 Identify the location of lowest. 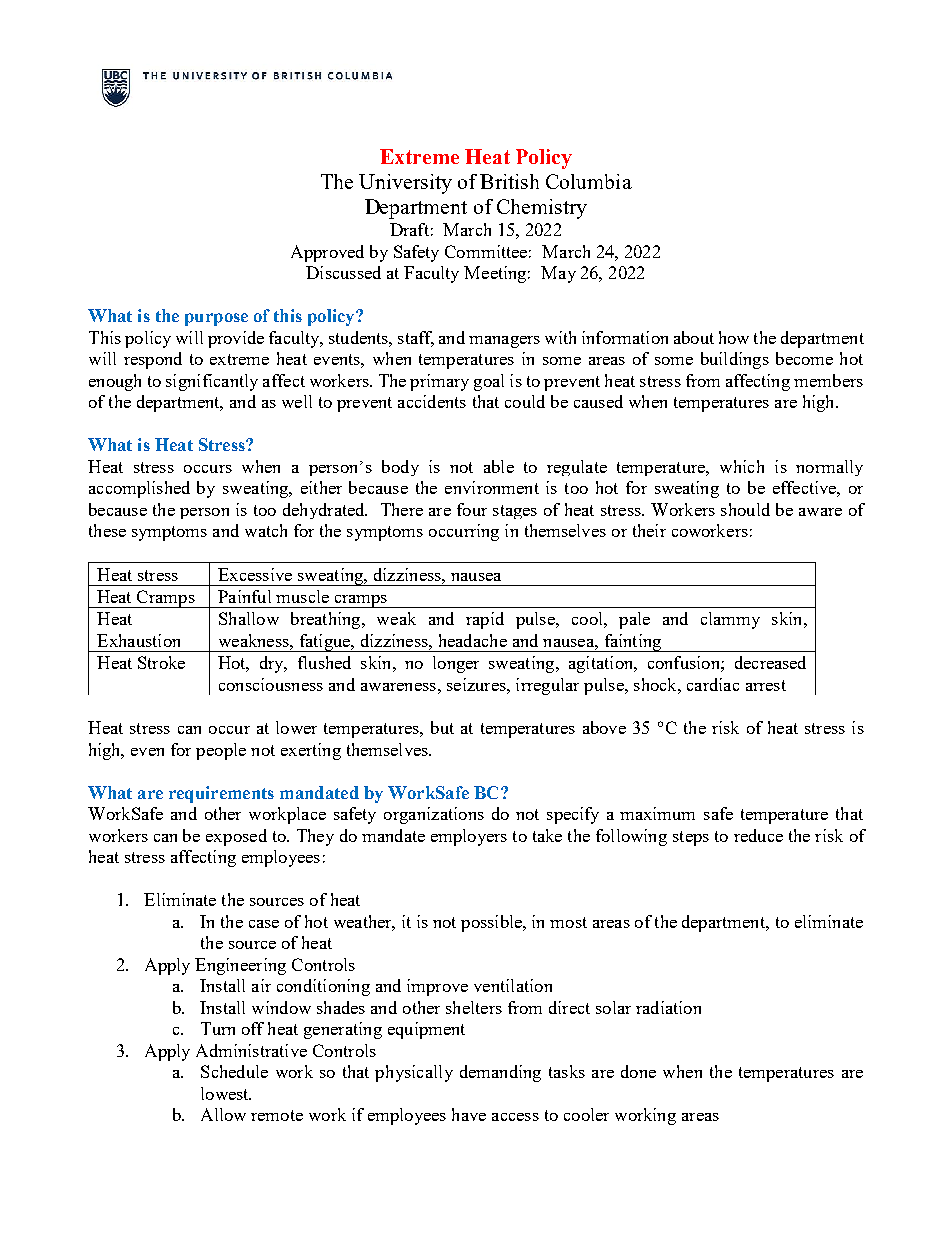
(226, 1093).
